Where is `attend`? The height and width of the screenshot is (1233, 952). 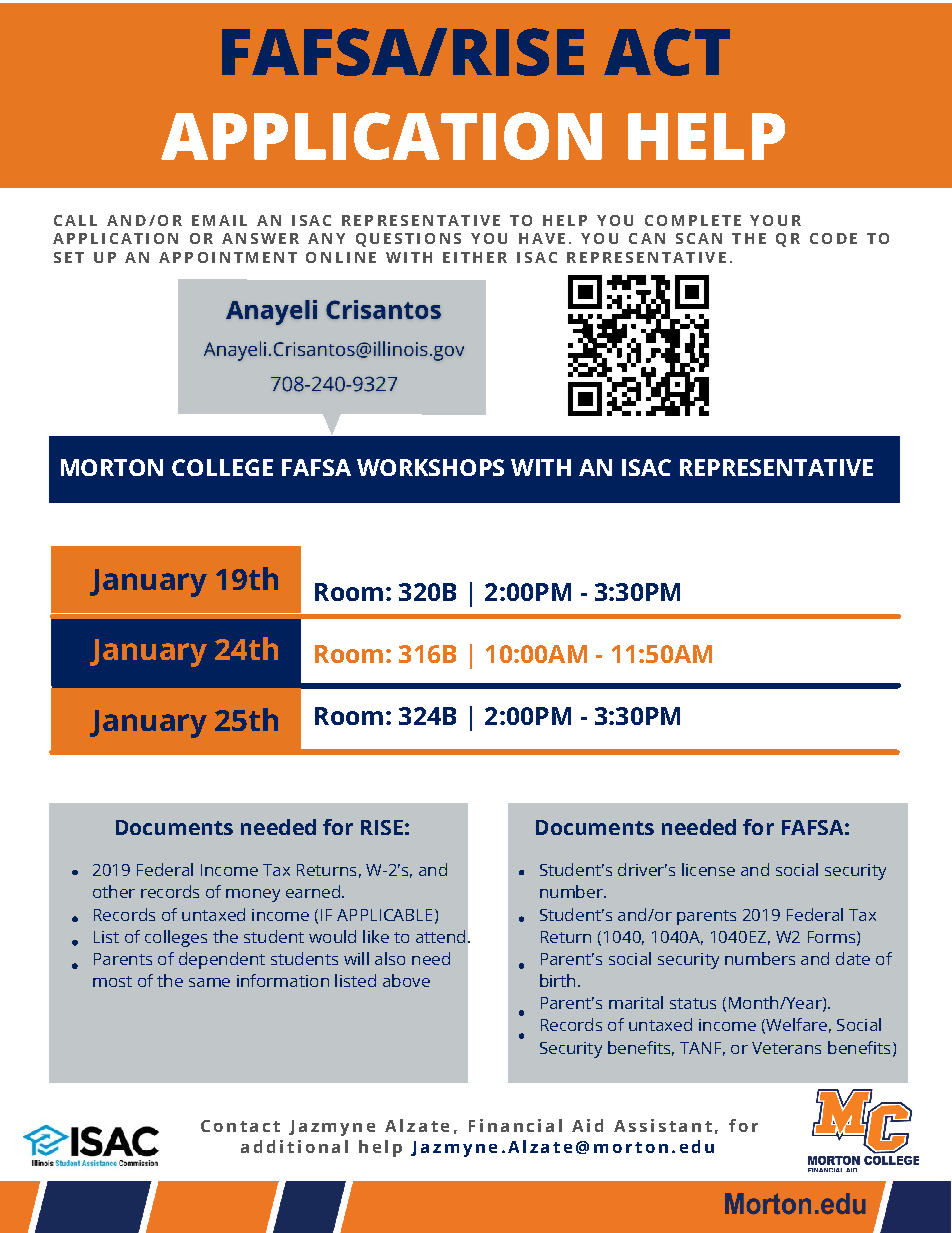 attend is located at coordinates (440, 936).
